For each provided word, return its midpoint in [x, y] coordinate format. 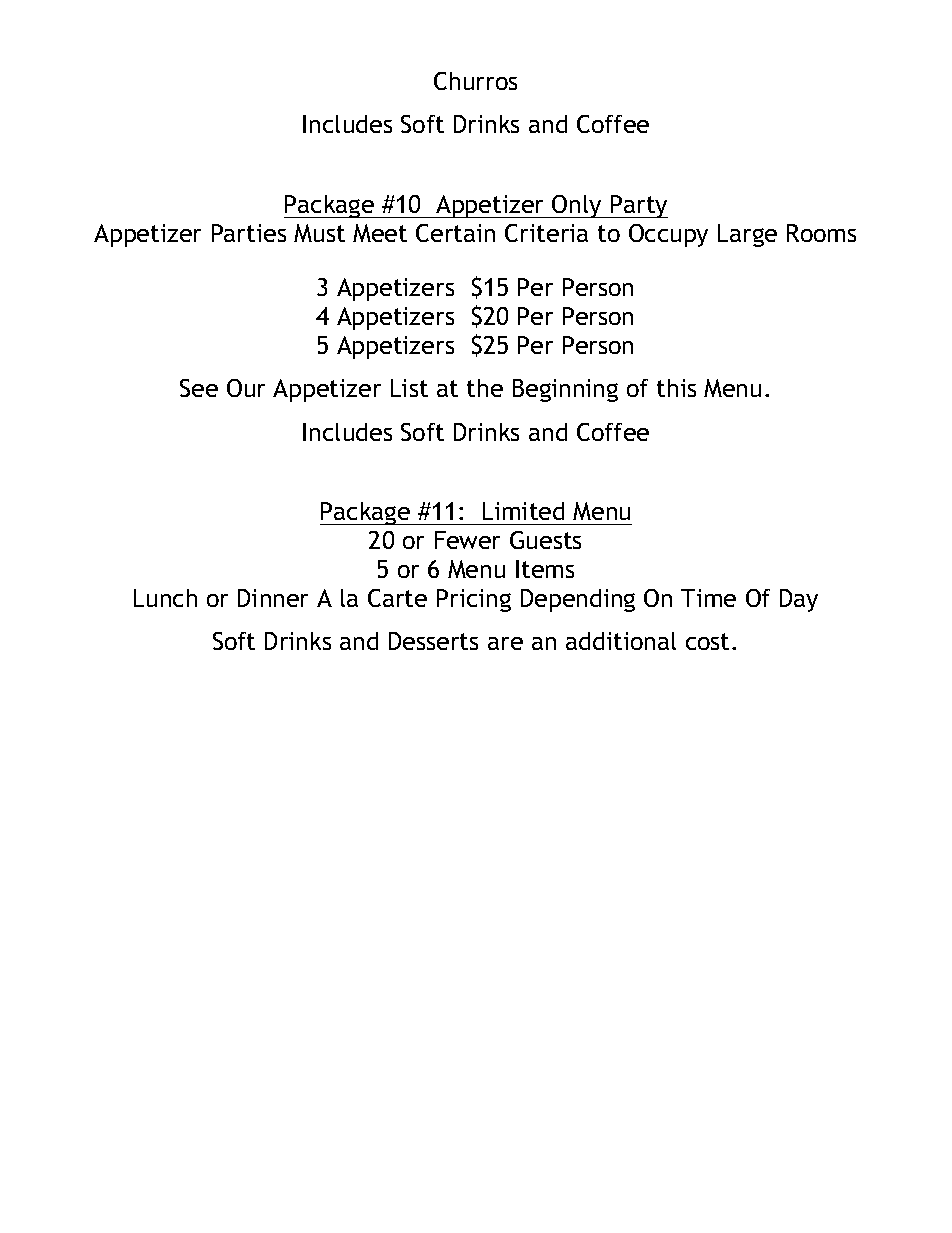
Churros [475, 81]
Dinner [273, 598]
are [505, 643]
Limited [523, 511]
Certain [455, 233]
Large [747, 235]
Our [246, 388]
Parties [249, 233]
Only [577, 206]
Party [638, 206]
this [676, 388]
